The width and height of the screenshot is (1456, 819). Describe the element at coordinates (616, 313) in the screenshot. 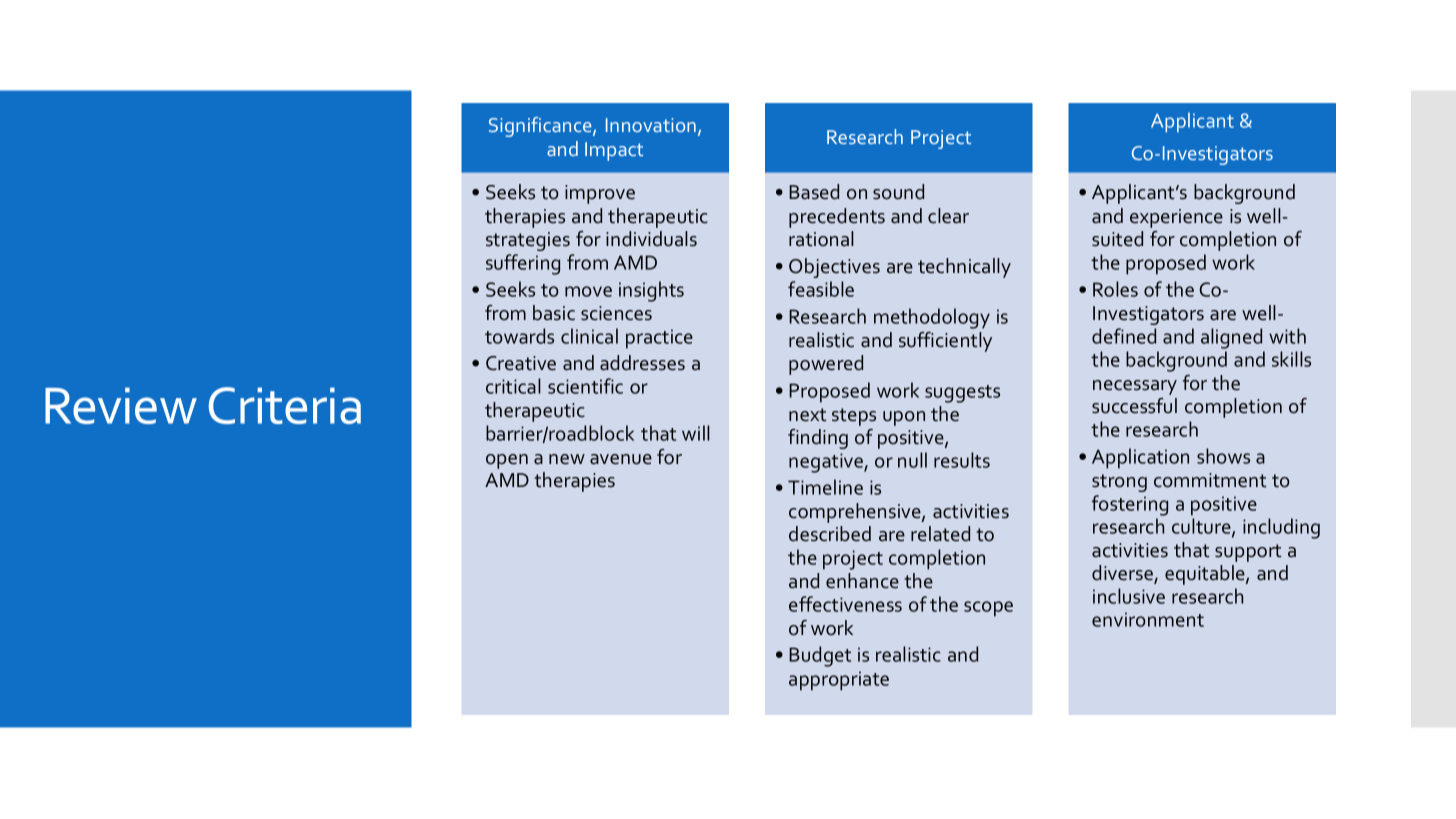

I see `sciences` at that location.
